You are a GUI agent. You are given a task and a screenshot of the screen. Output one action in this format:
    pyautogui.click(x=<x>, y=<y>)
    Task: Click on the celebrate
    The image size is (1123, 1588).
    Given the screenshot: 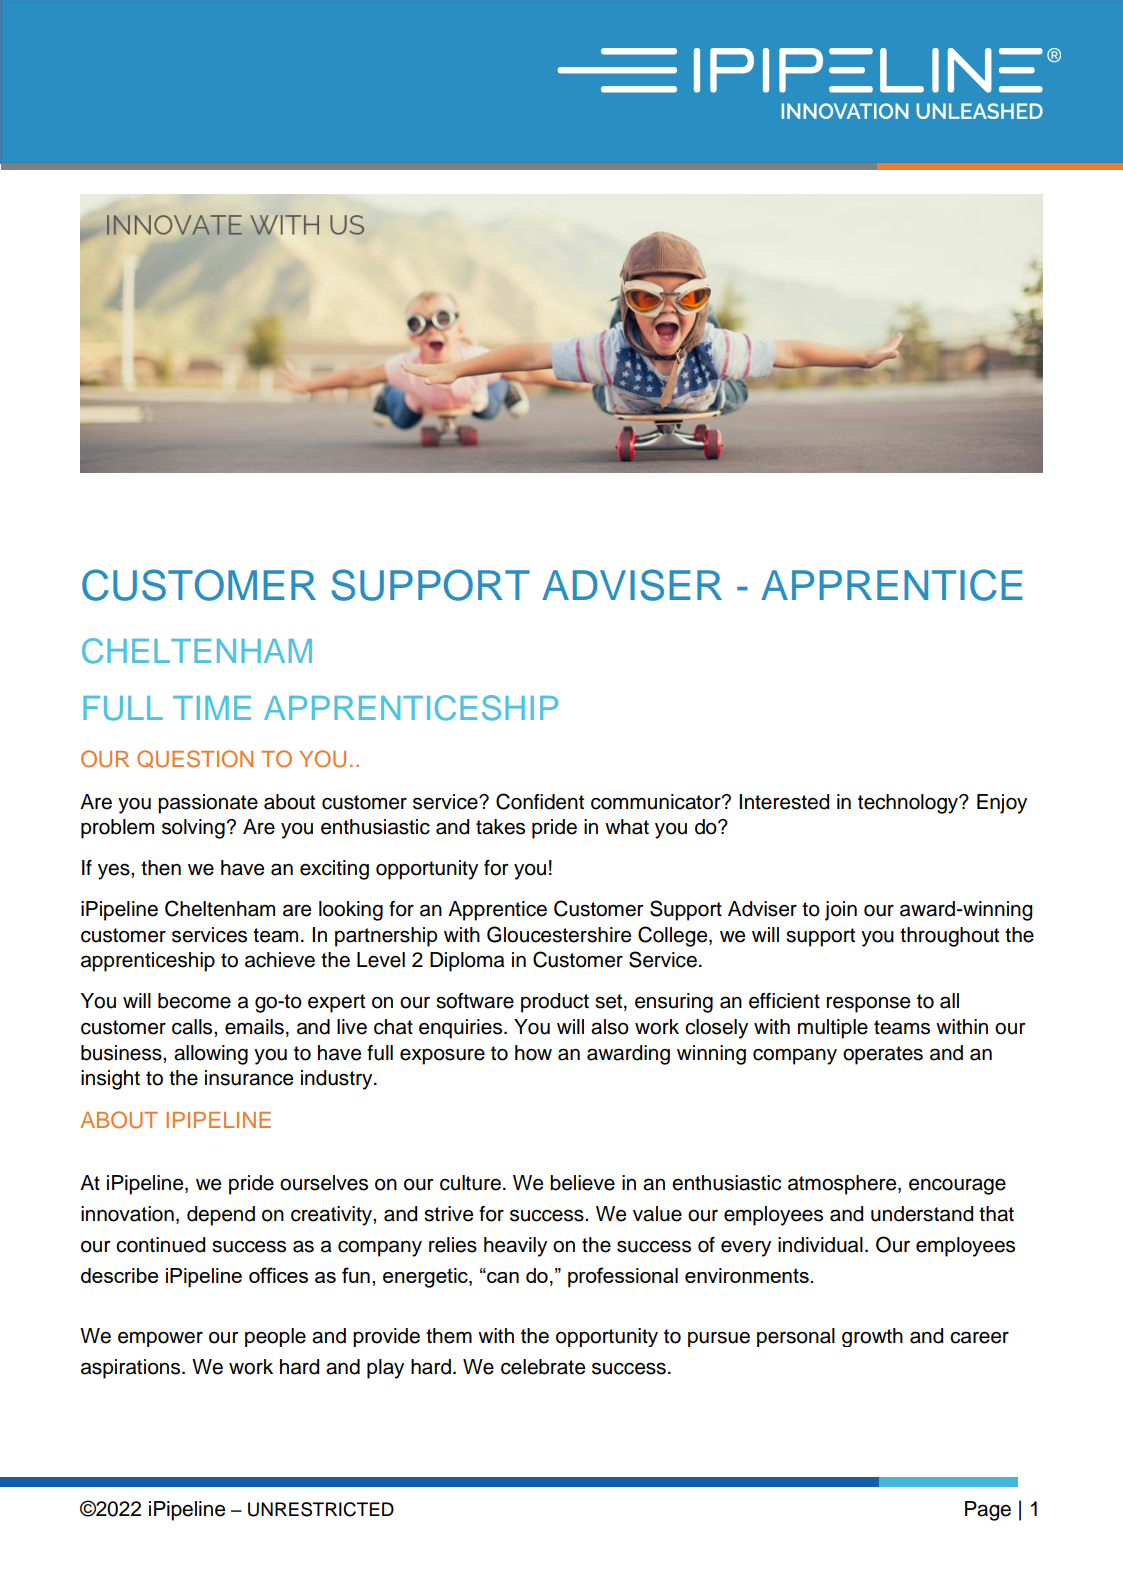 What is the action you would take?
    pyautogui.click(x=543, y=1367)
